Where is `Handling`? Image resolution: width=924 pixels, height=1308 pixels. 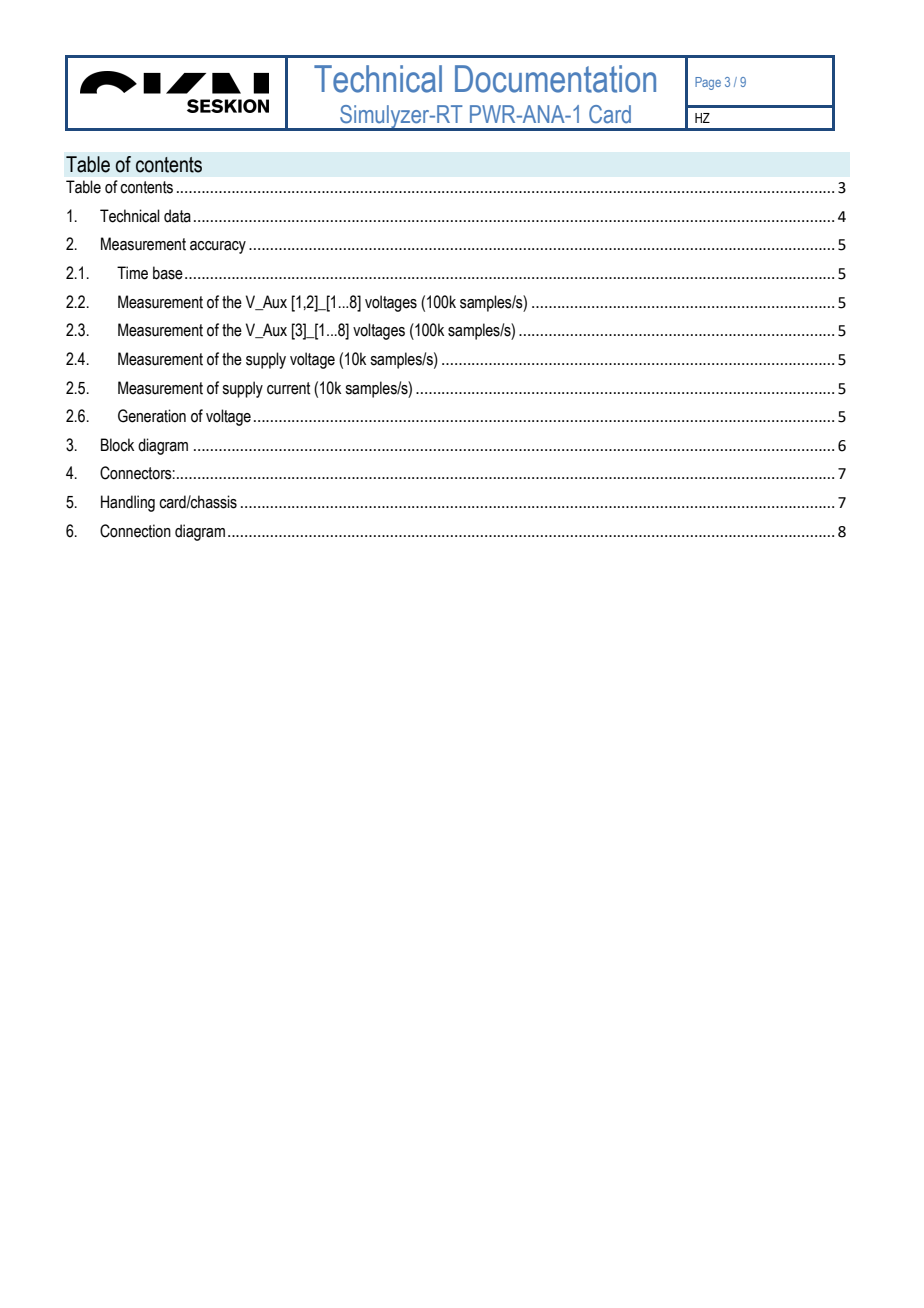
Handling is located at coordinates (128, 503).
